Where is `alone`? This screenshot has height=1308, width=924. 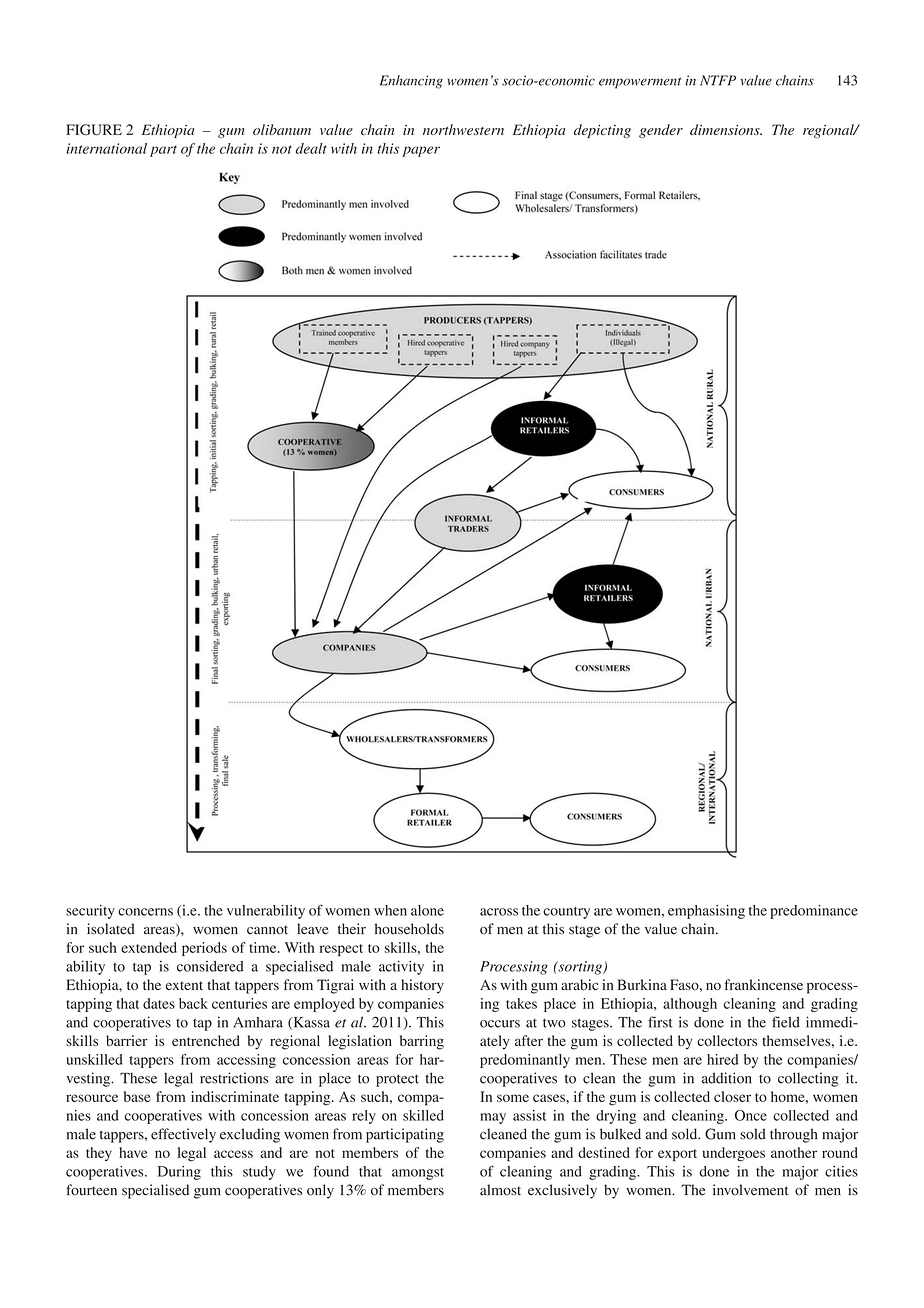 alone is located at coordinates (427, 910).
